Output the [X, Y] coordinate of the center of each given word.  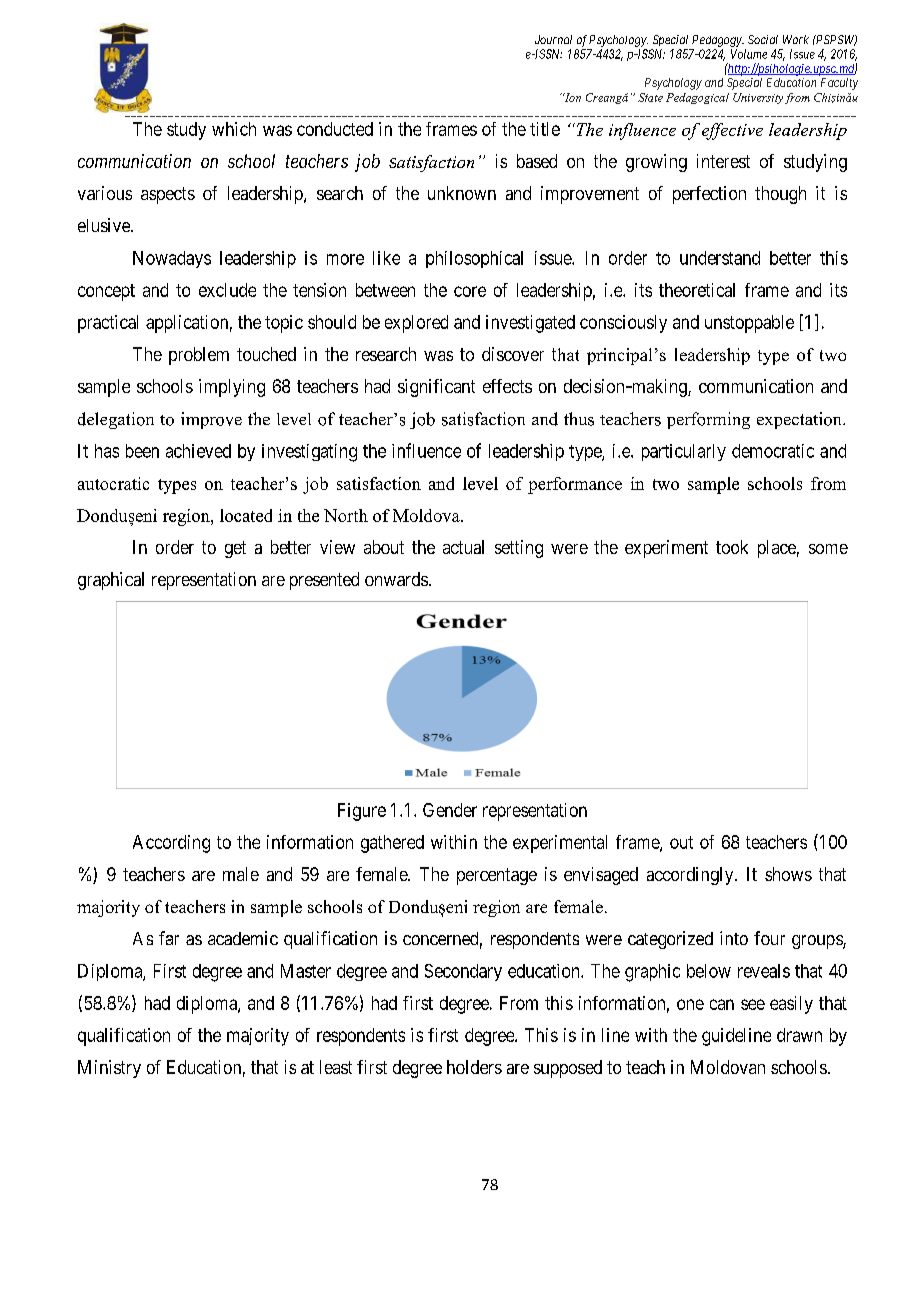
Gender [450, 810]
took [732, 547]
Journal [553, 39]
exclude [227, 290]
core [470, 291]
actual [463, 547]
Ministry [109, 1069]
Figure [362, 812]
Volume [749, 54]
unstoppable [749, 324]
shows [788, 874]
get [235, 549]
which [234, 129]
